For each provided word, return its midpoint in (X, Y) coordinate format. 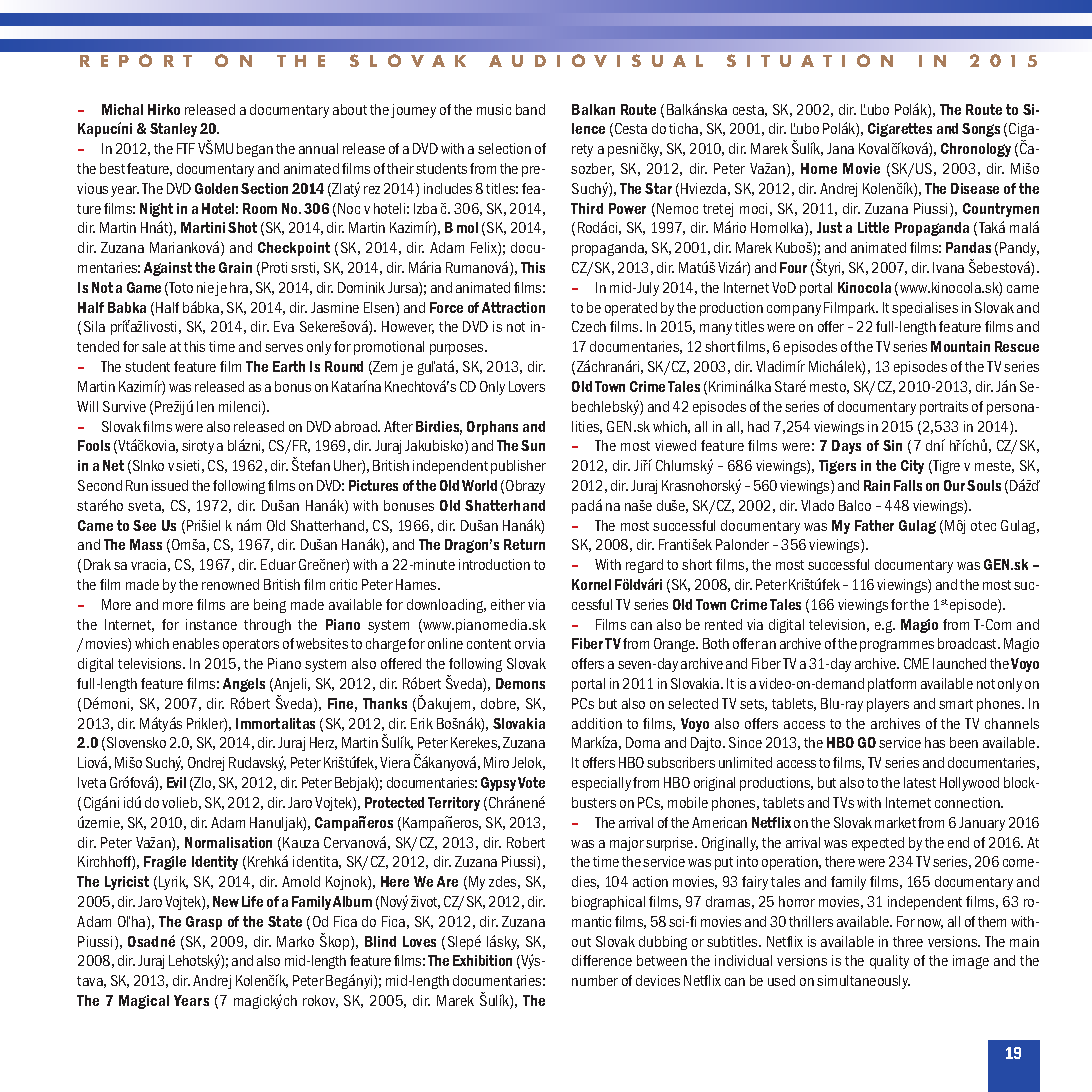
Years (191, 1000)
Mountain (960, 346)
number (595, 980)
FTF (186, 148)
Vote (531, 782)
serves (284, 348)
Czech (589, 326)
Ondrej (206, 764)
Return (524, 544)
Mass (146, 544)
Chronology (976, 150)
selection (504, 148)
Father (874, 525)
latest (920, 782)
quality (889, 962)
